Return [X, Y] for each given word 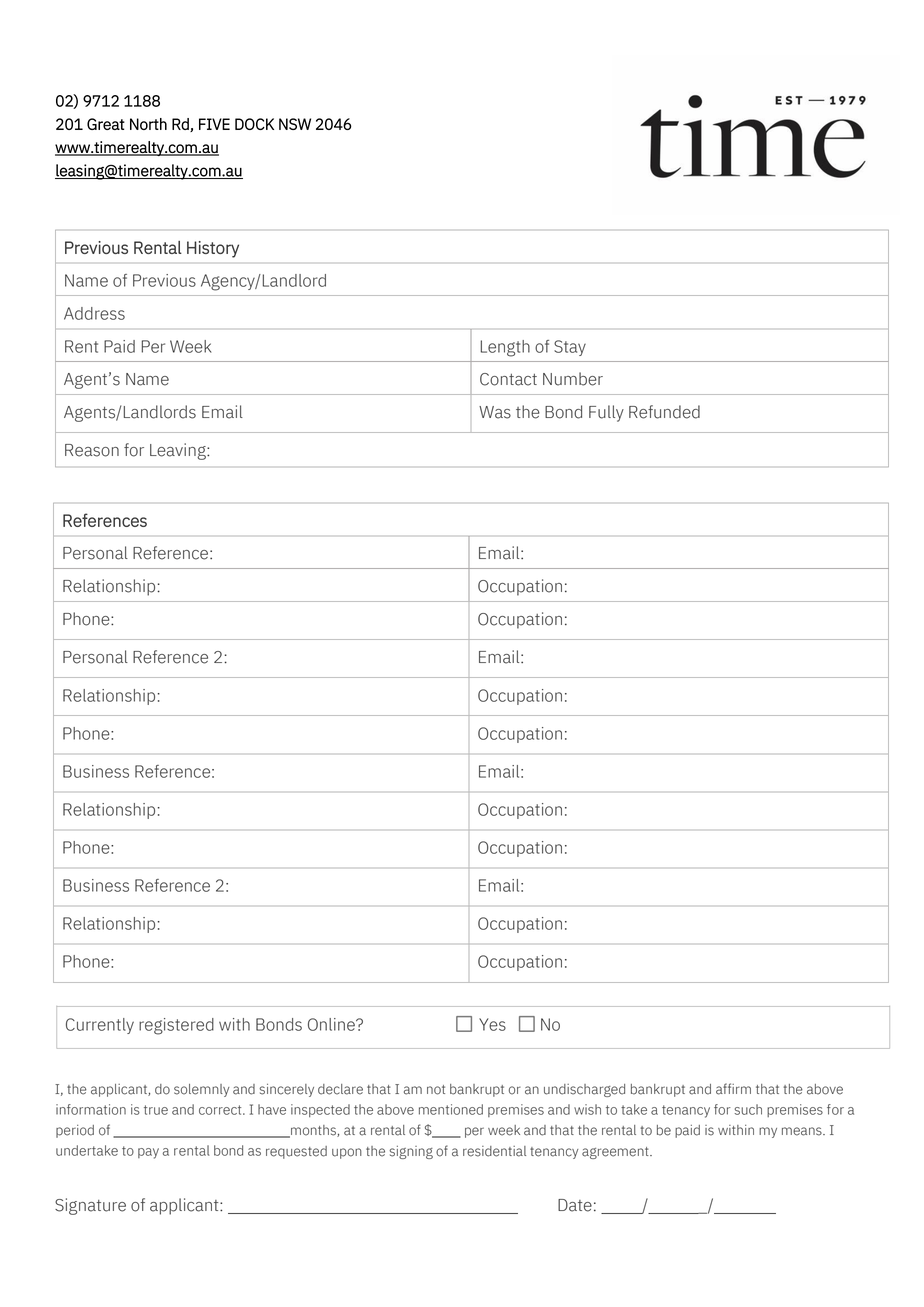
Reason [92, 450]
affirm [733, 1089]
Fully [606, 413]
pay [148, 1153]
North [148, 124]
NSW [295, 124]
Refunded [664, 412]
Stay [570, 348]
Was [495, 412]
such [748, 1109]
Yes [492, 1024]
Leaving [179, 451]
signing [411, 1152]
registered [176, 1026]
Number [573, 379]
